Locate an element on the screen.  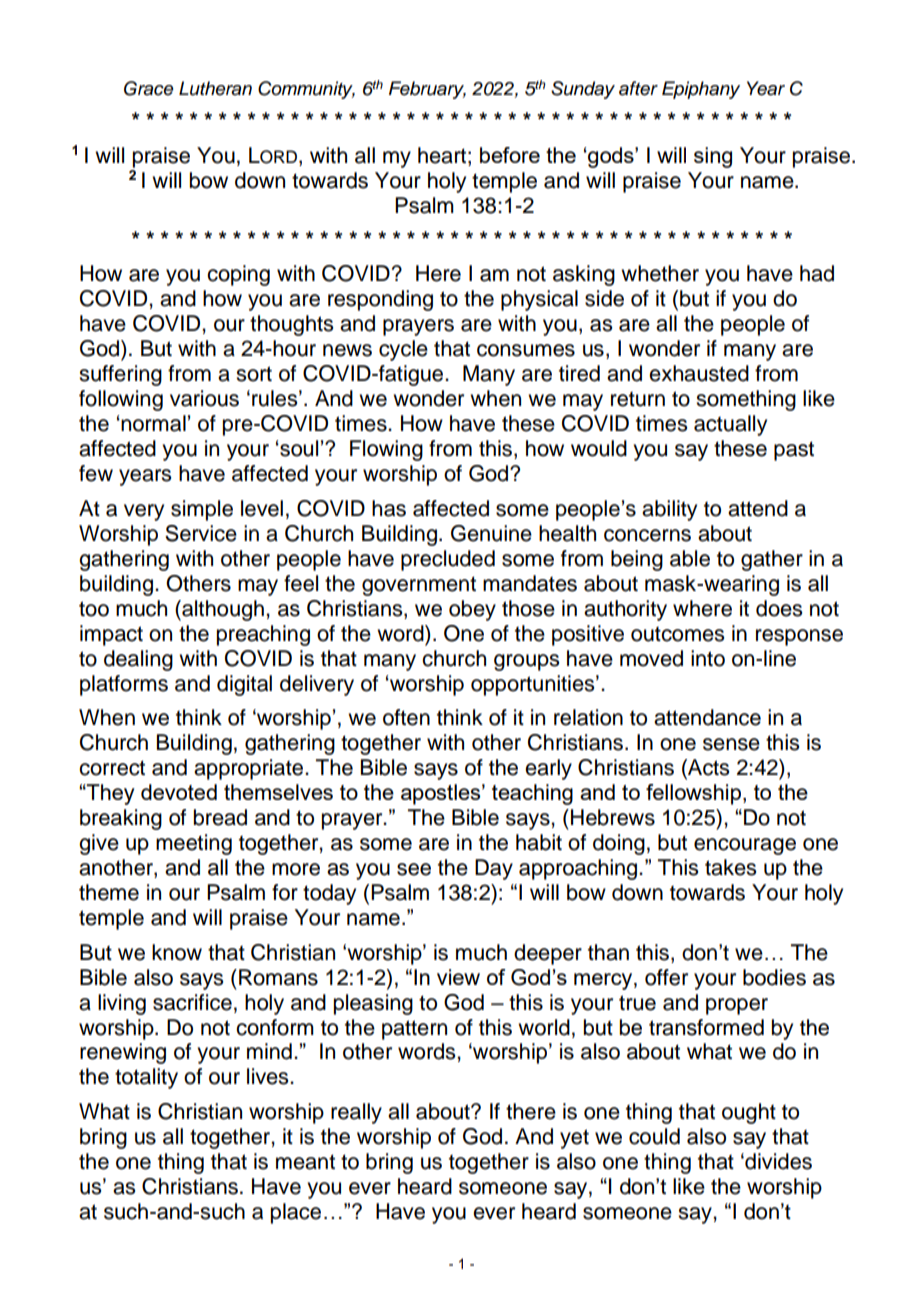
place is located at coordinates (296, 1213).
